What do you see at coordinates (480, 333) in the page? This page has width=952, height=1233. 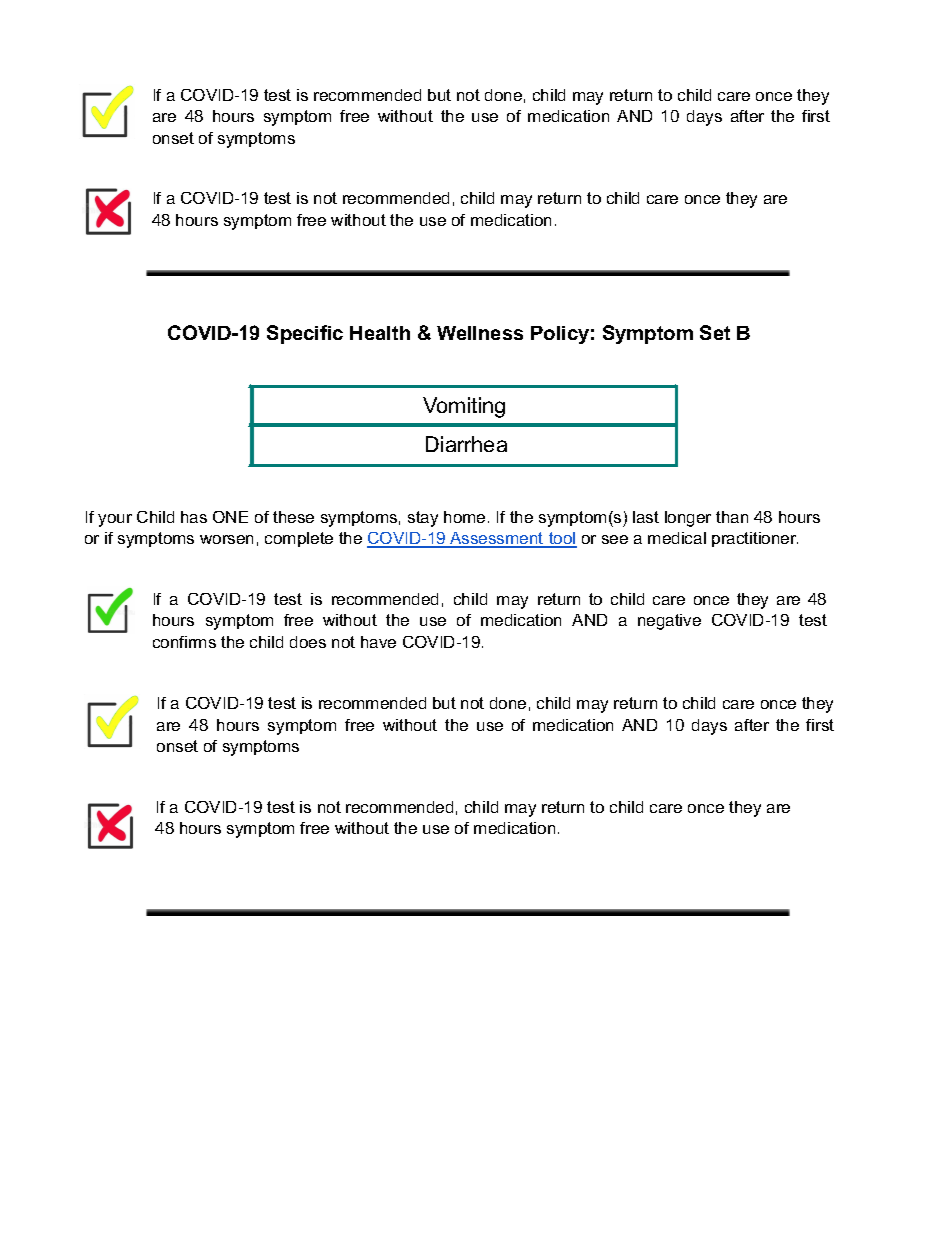 I see `Wellness` at bounding box center [480, 333].
